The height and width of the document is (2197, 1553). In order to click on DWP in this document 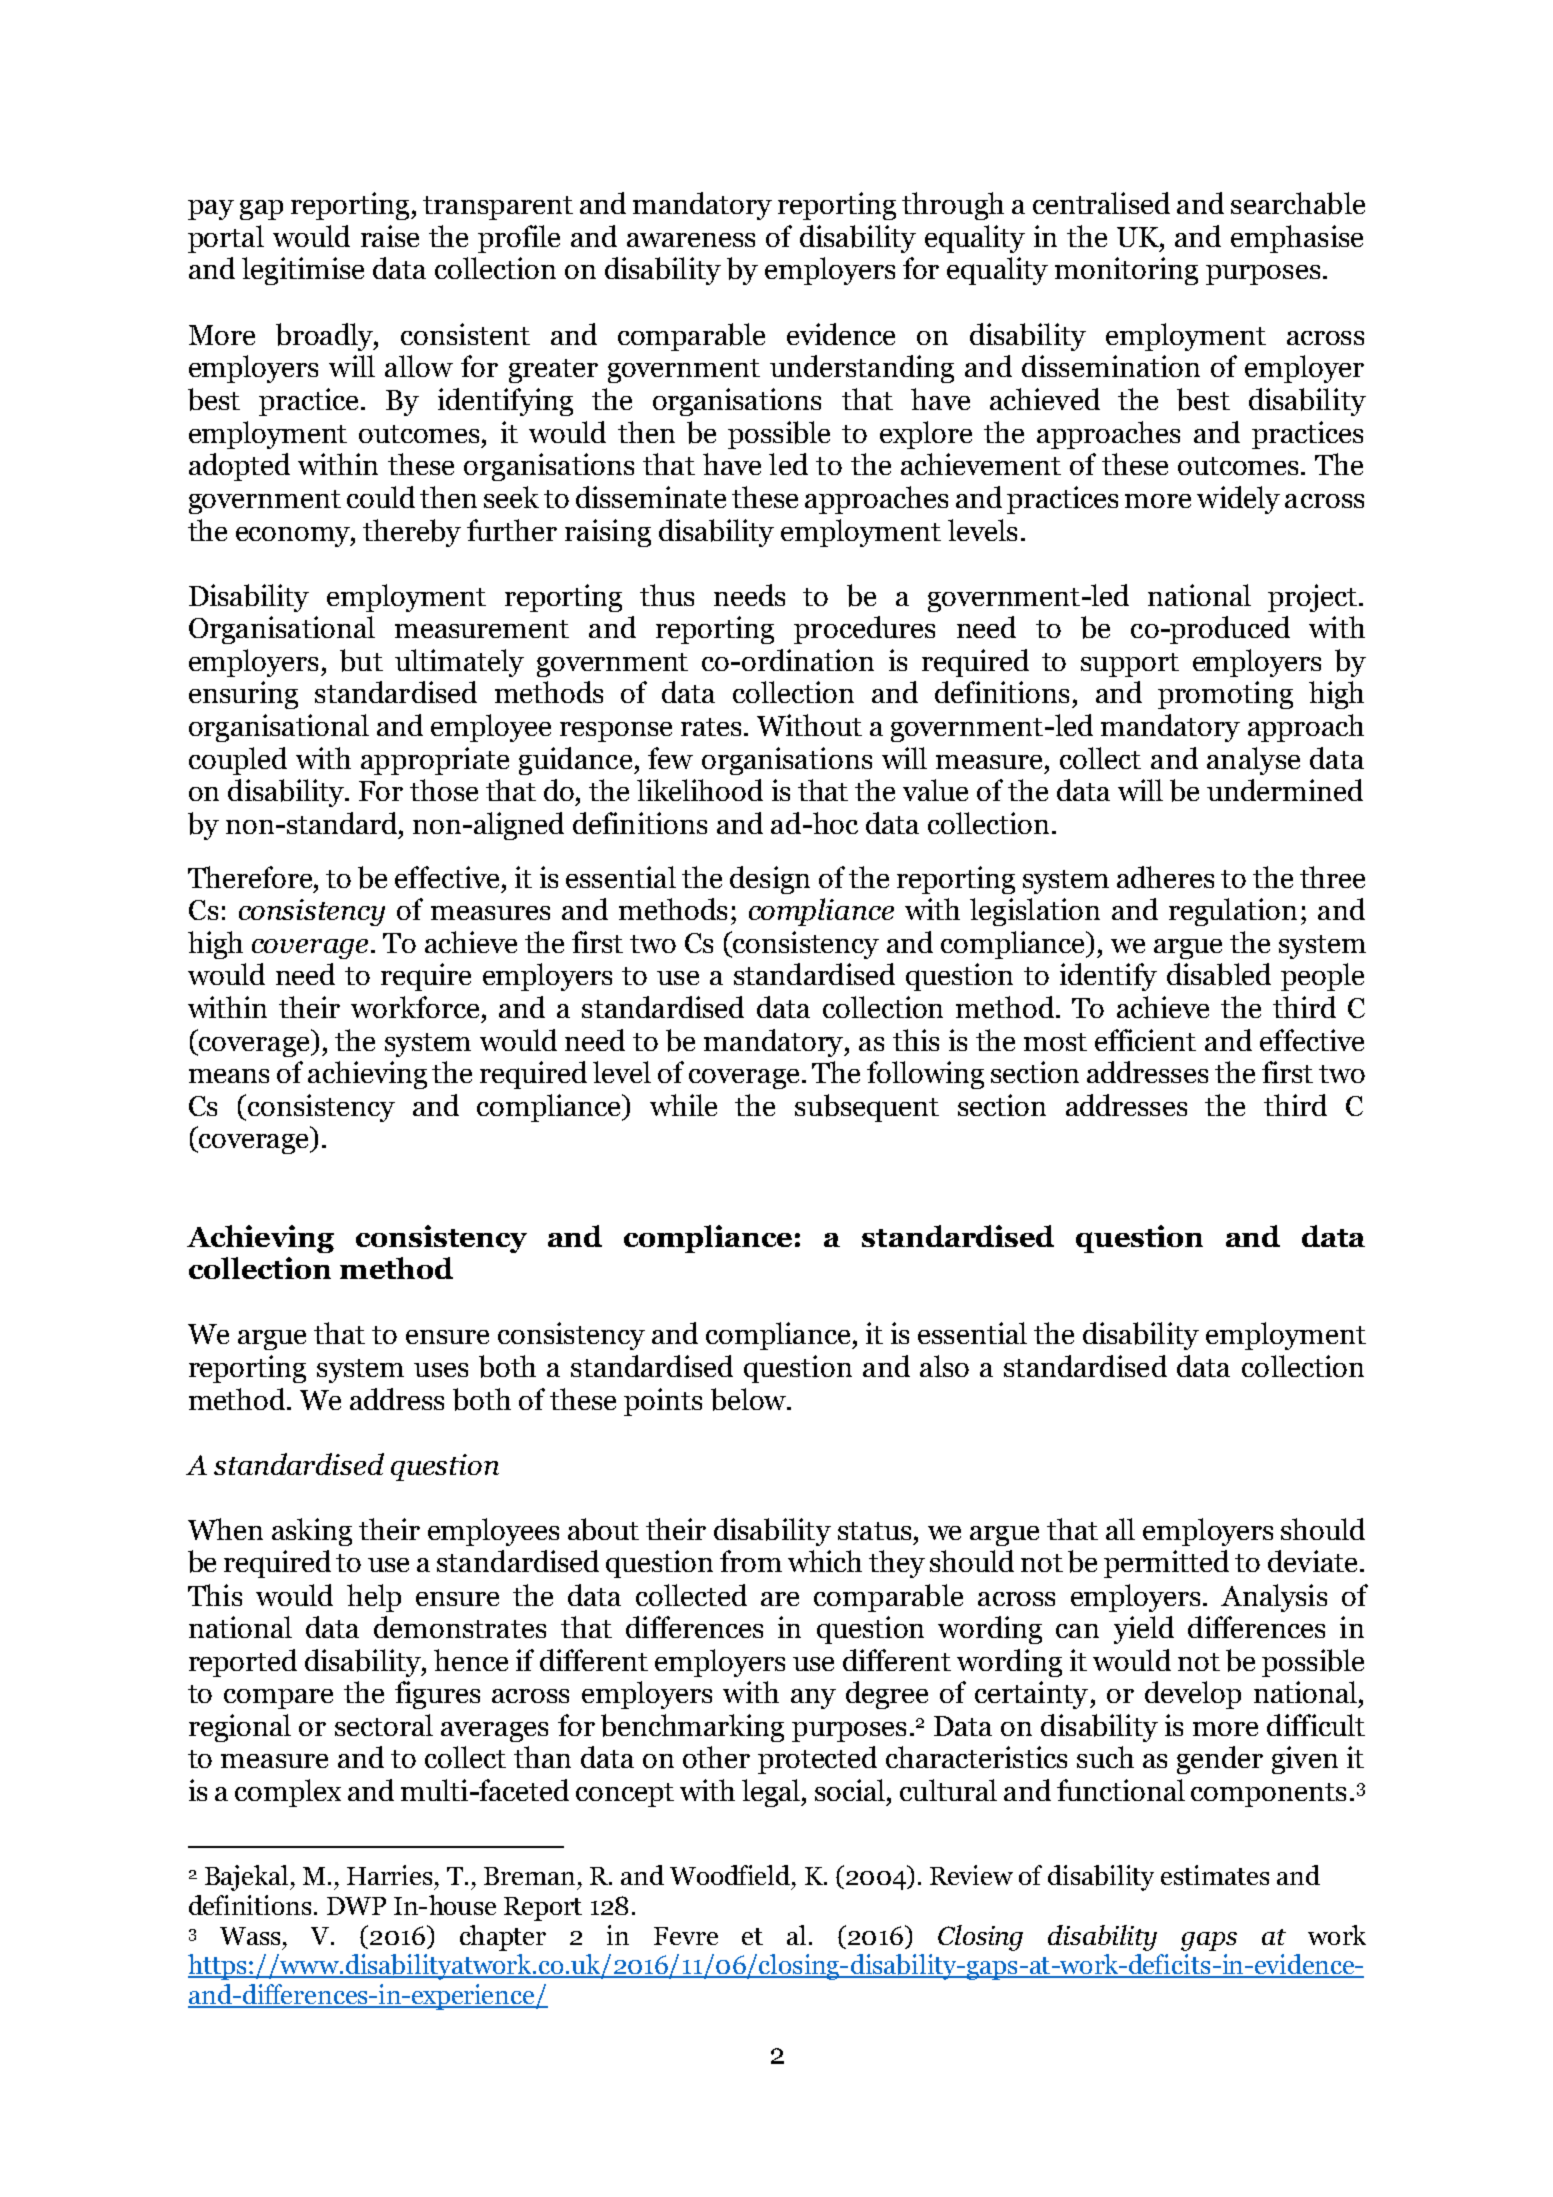, I will do `click(356, 1906)`.
